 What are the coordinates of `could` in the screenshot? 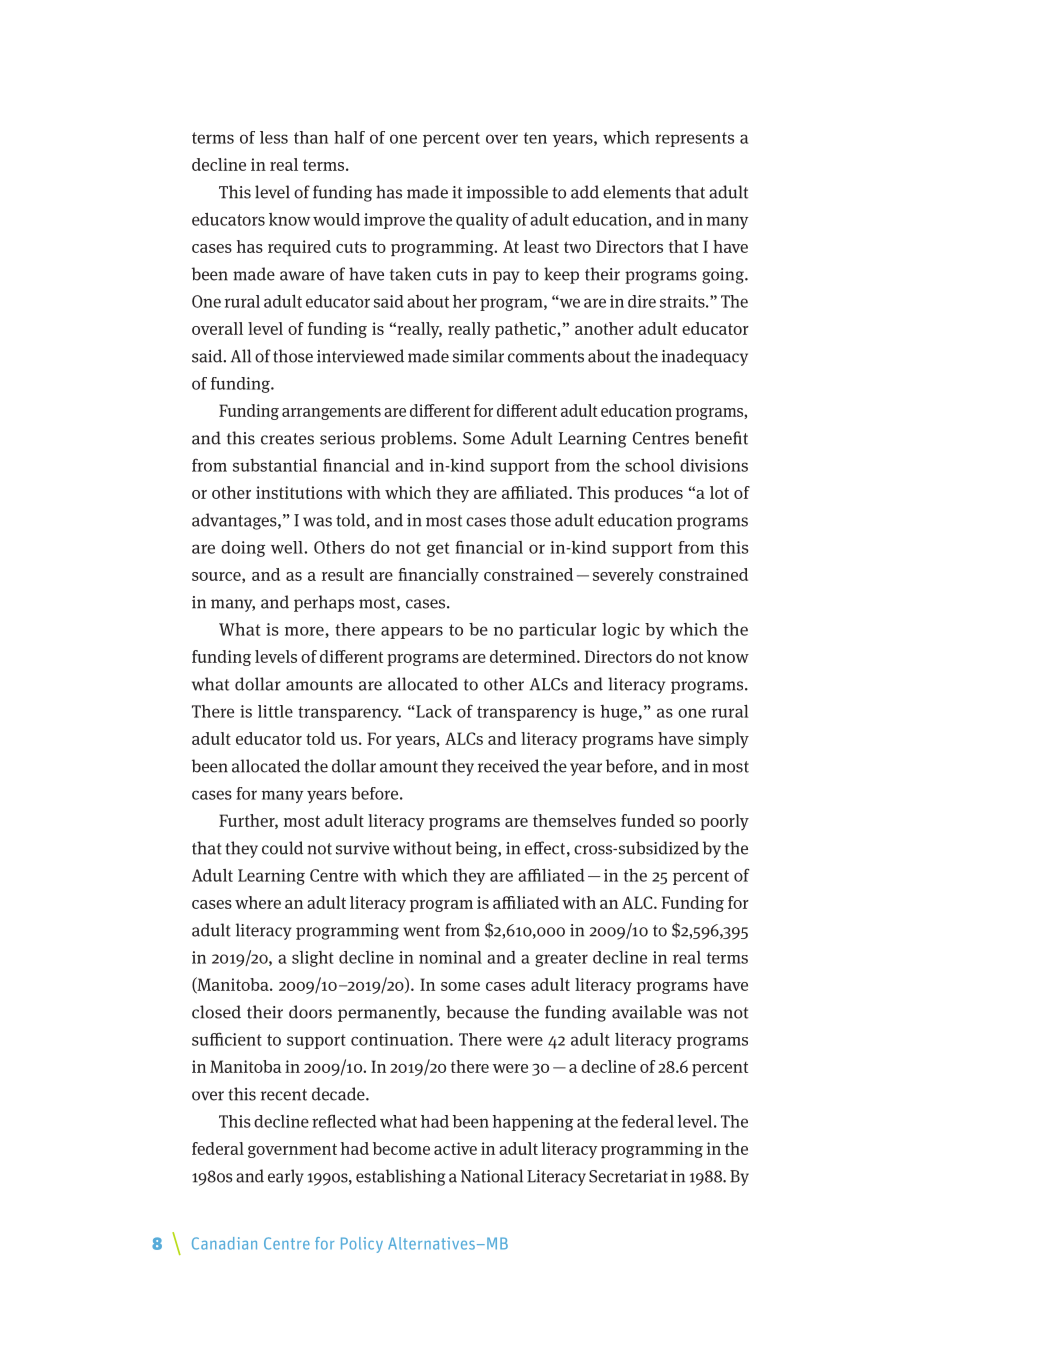 It's located at (282, 848).
